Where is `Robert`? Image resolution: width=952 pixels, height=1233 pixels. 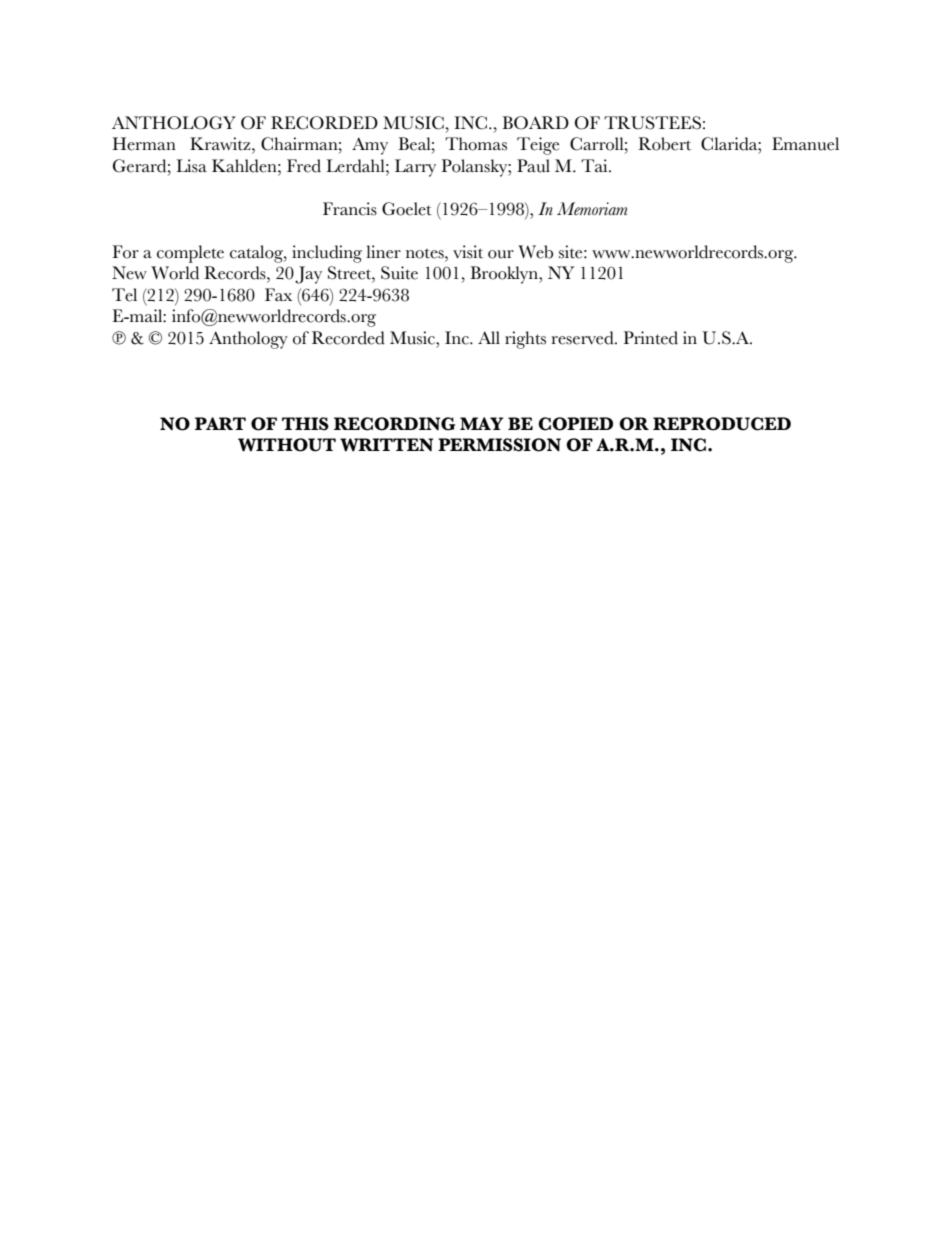
Robert is located at coordinates (664, 144).
